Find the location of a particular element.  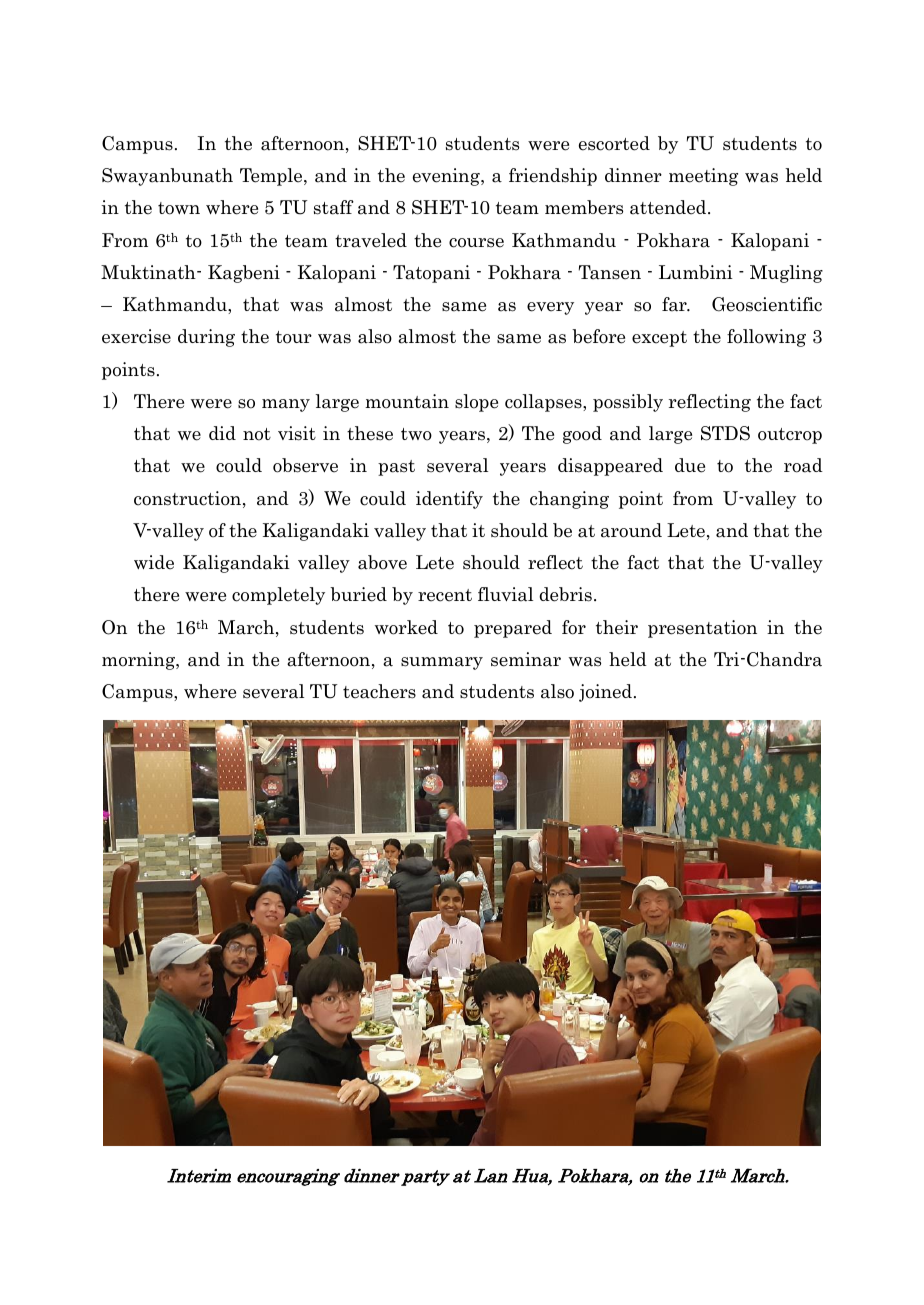

evening is located at coordinates (447, 177).
